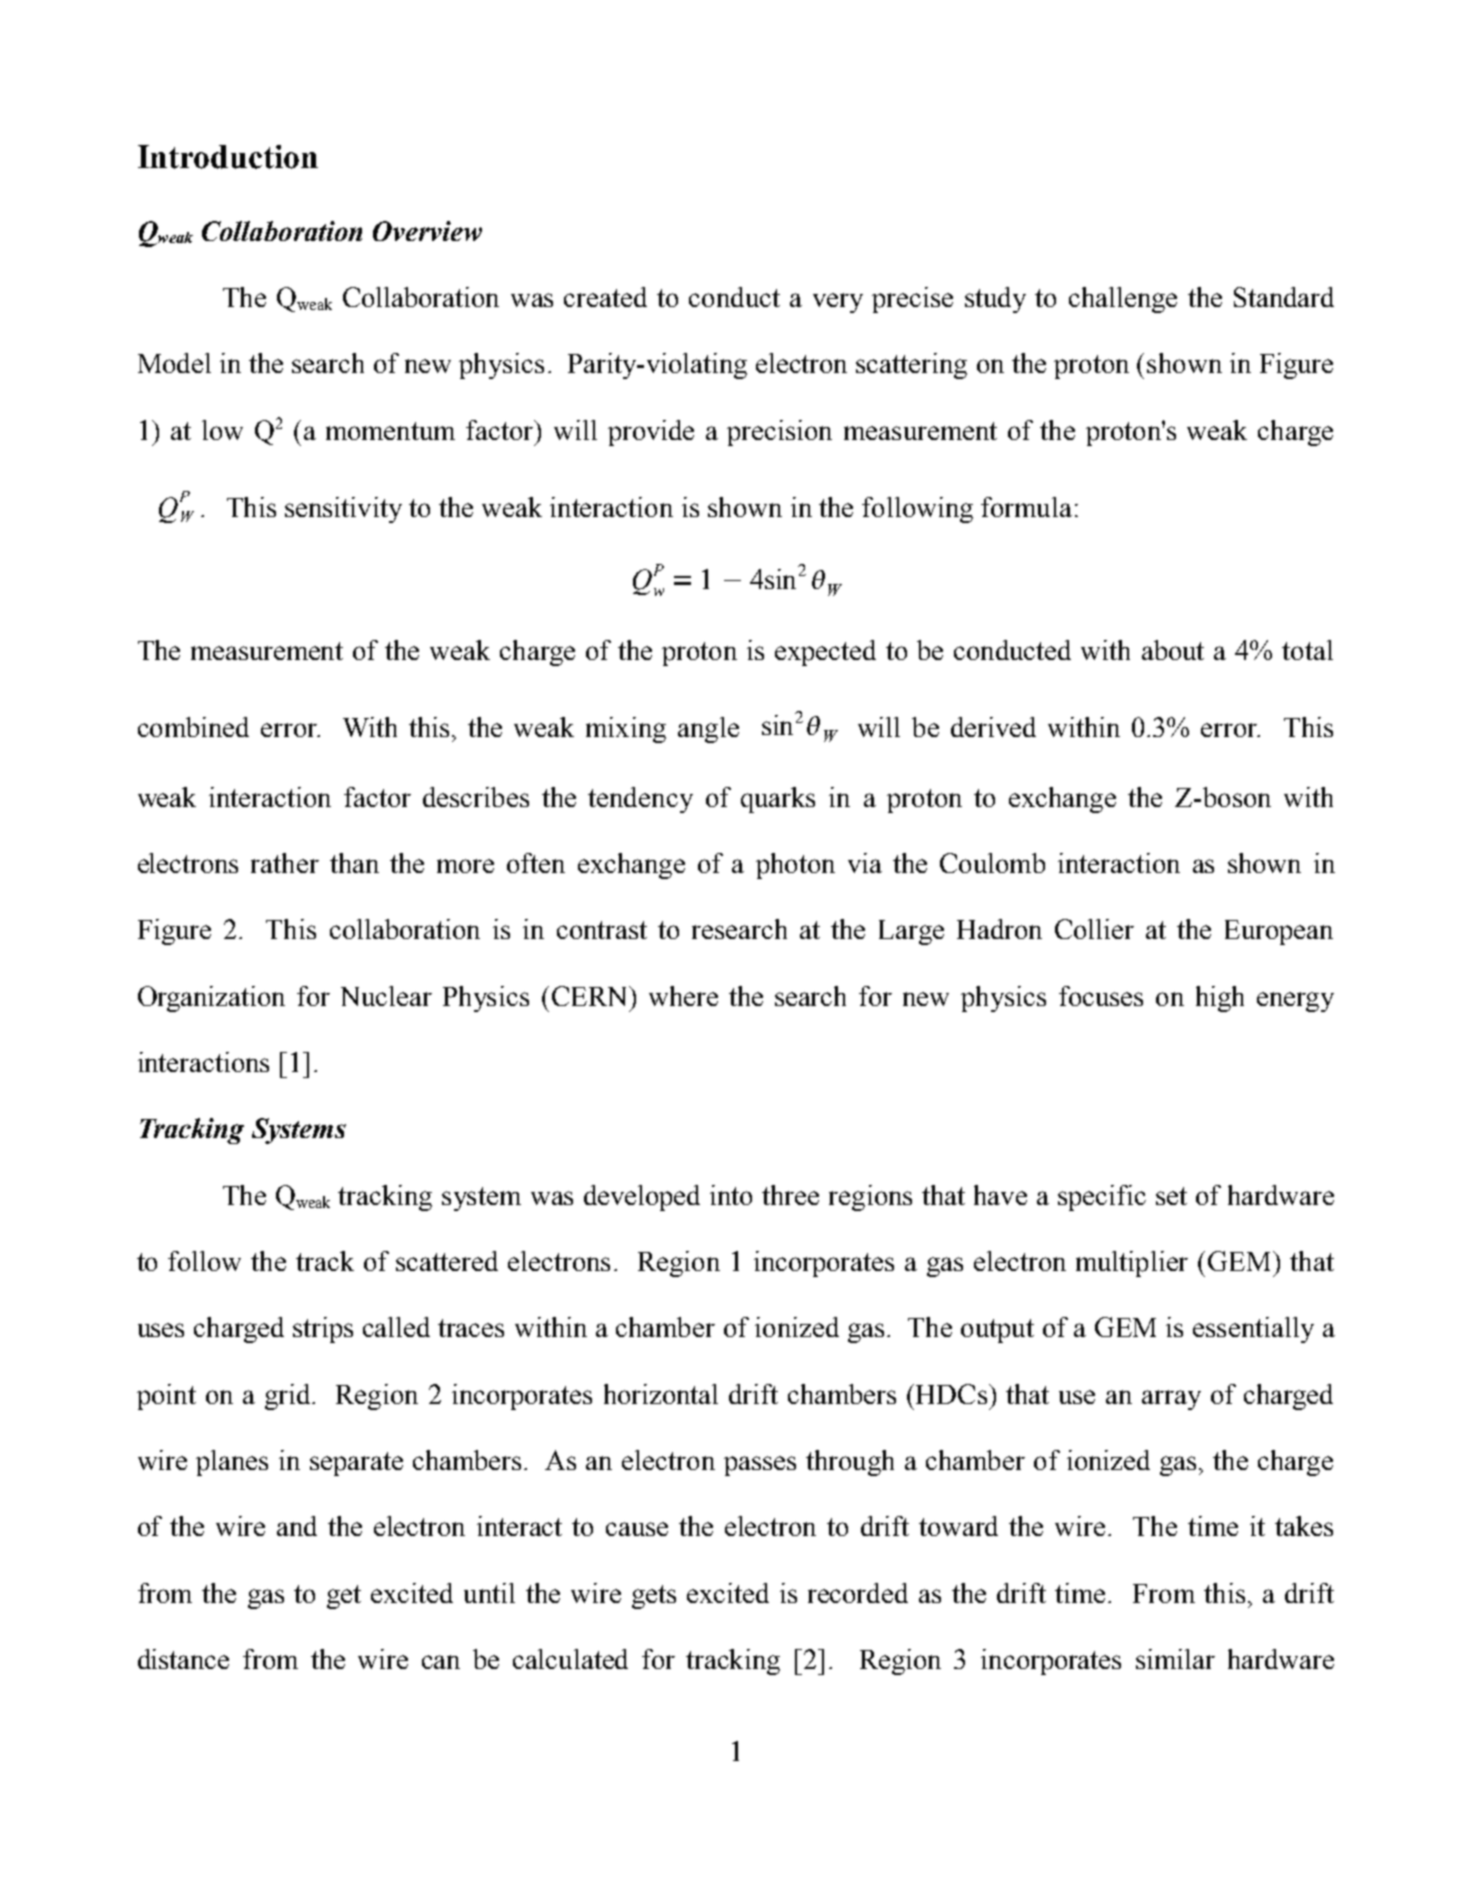  I want to click on strips, so click(323, 1330).
